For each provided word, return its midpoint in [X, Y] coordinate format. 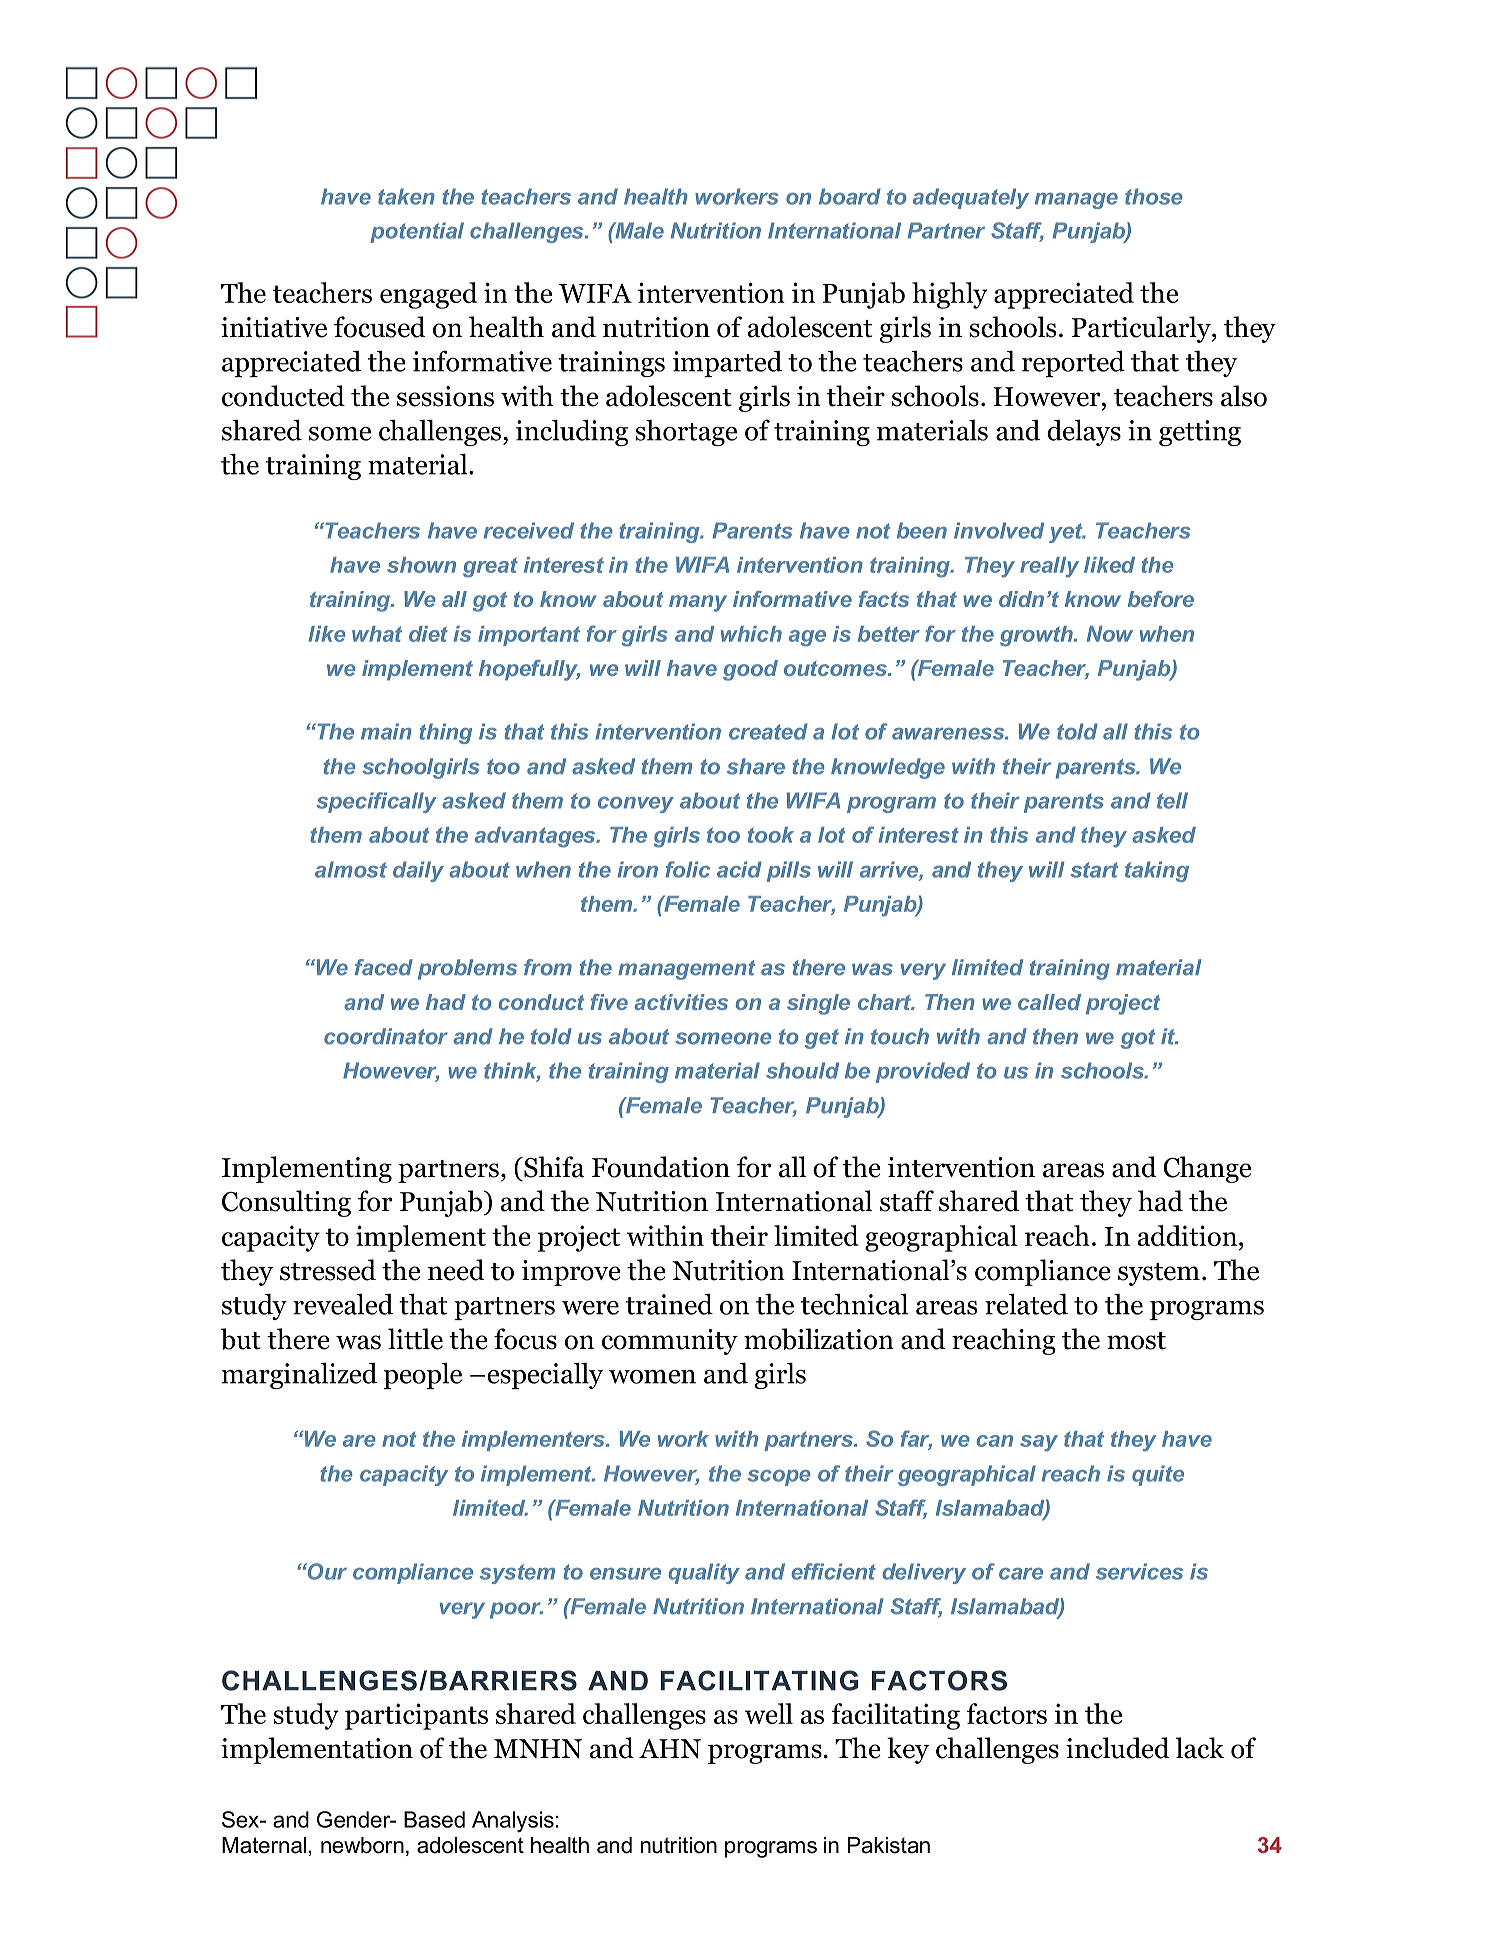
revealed [343, 1304]
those [1154, 196]
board [850, 196]
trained [669, 1304]
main [386, 731]
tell [1172, 800]
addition [1189, 1235]
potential [417, 232]
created [768, 731]
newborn [362, 1845]
